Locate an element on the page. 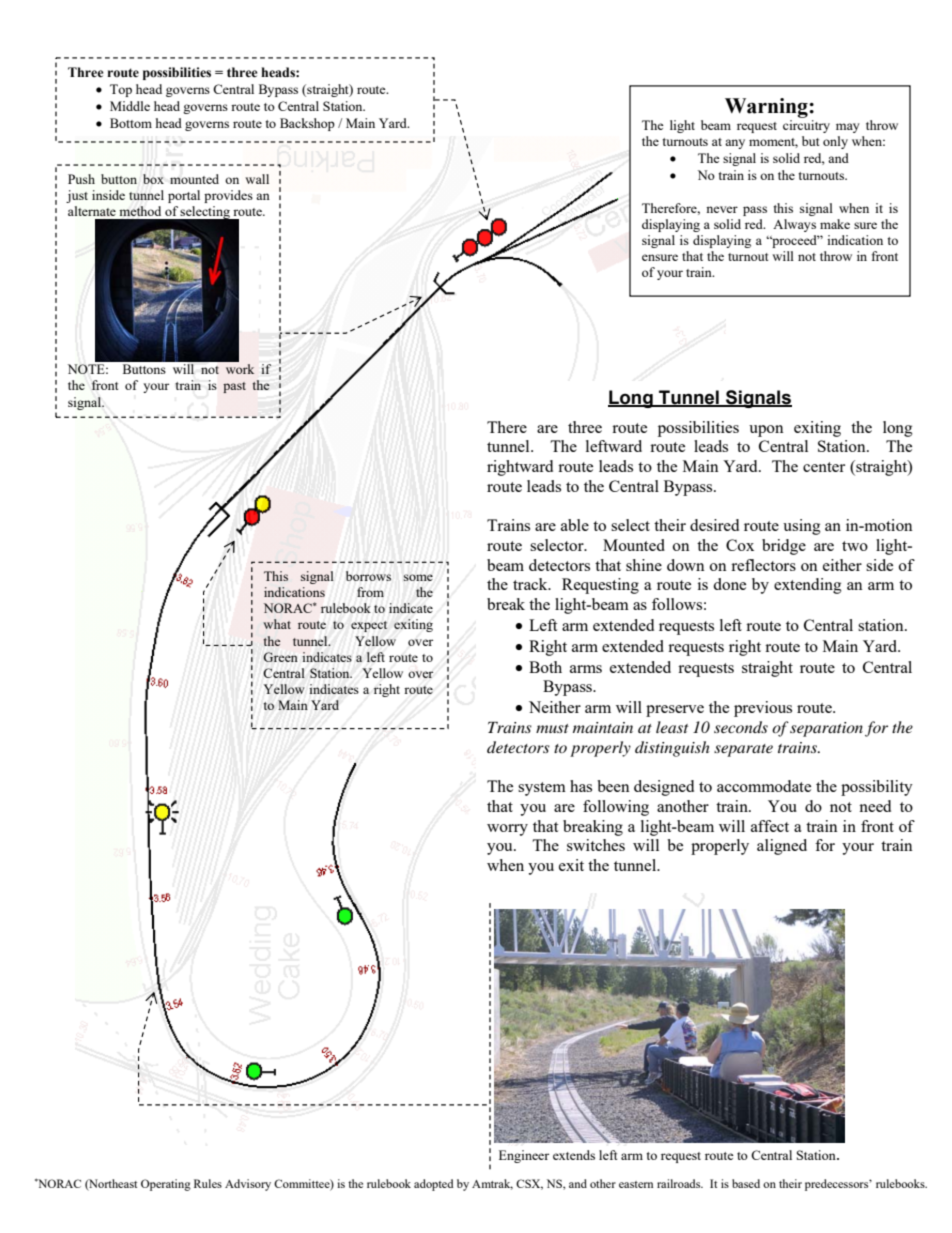 This image has width=952, height=1233. extending is located at coordinates (808, 586).
